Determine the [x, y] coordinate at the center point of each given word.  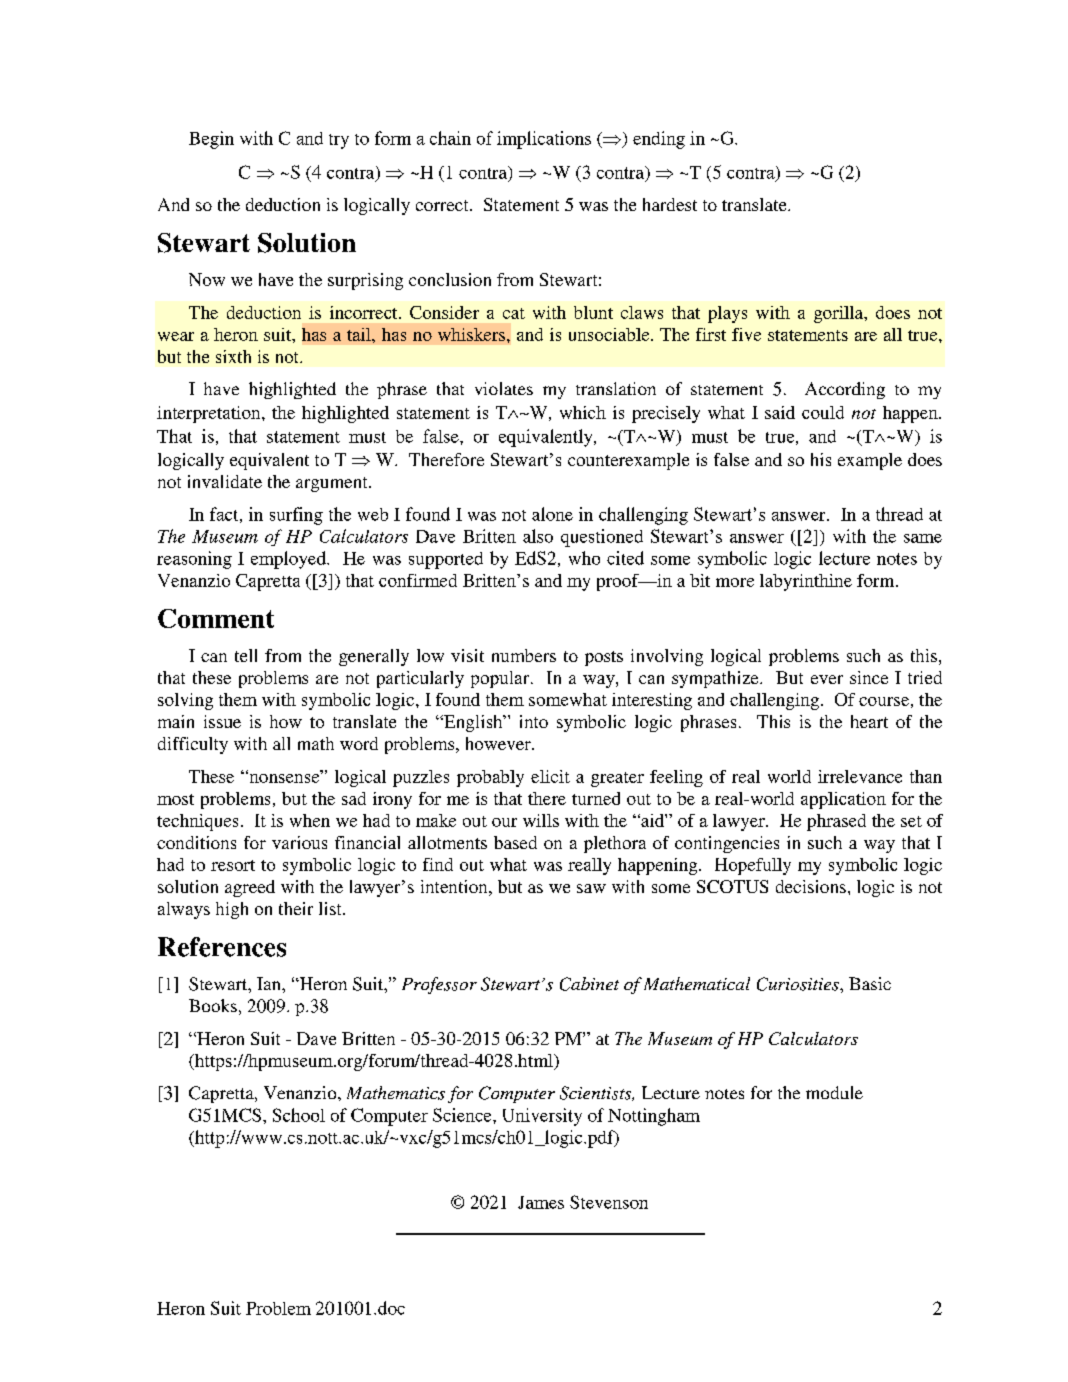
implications [544, 140]
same [923, 538]
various [299, 842]
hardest [670, 204]
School [299, 1115]
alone [552, 514]
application [843, 800]
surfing [296, 516]
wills [541, 820]
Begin [211, 140]
